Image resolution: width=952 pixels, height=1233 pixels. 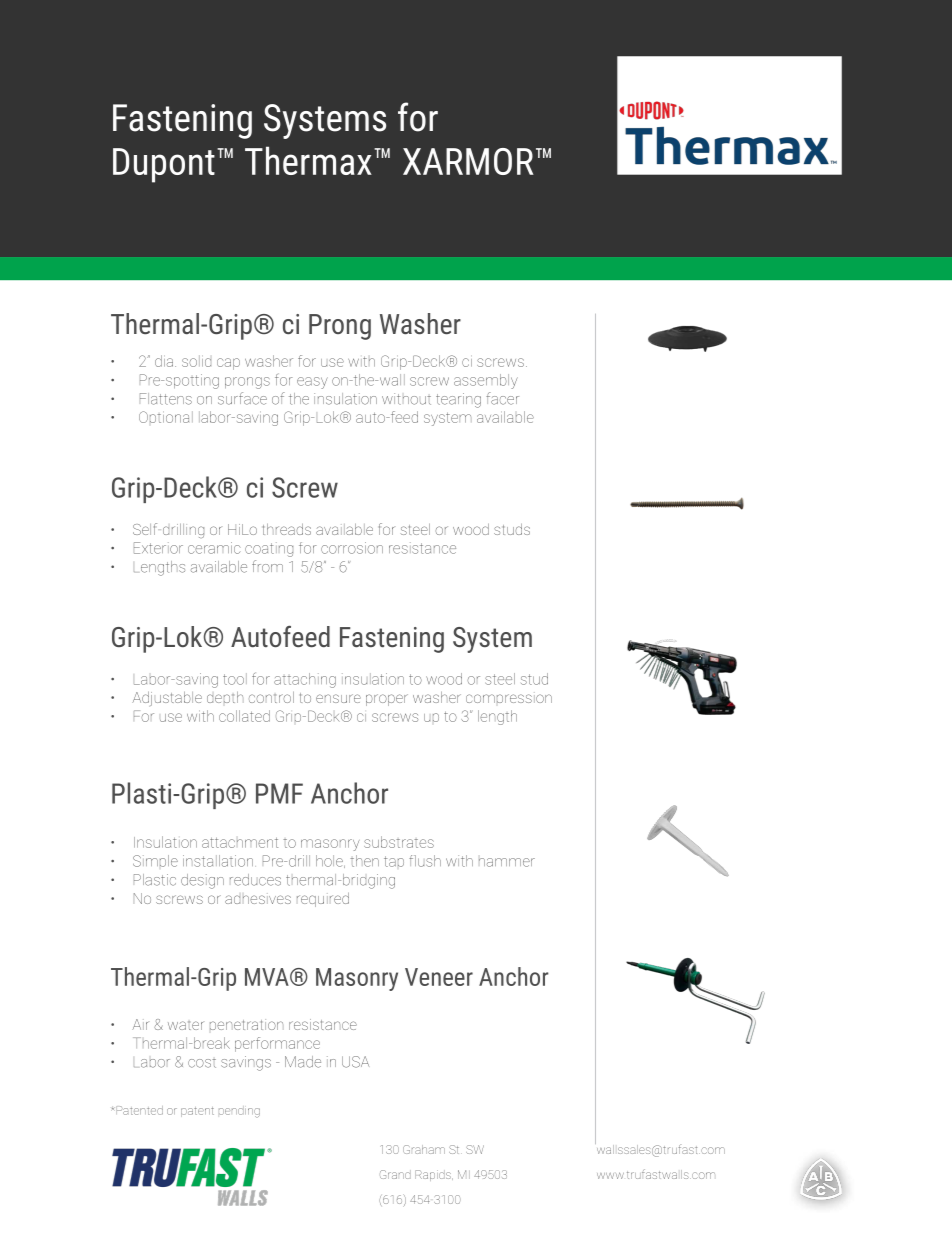 I want to click on Made, so click(x=303, y=1062).
